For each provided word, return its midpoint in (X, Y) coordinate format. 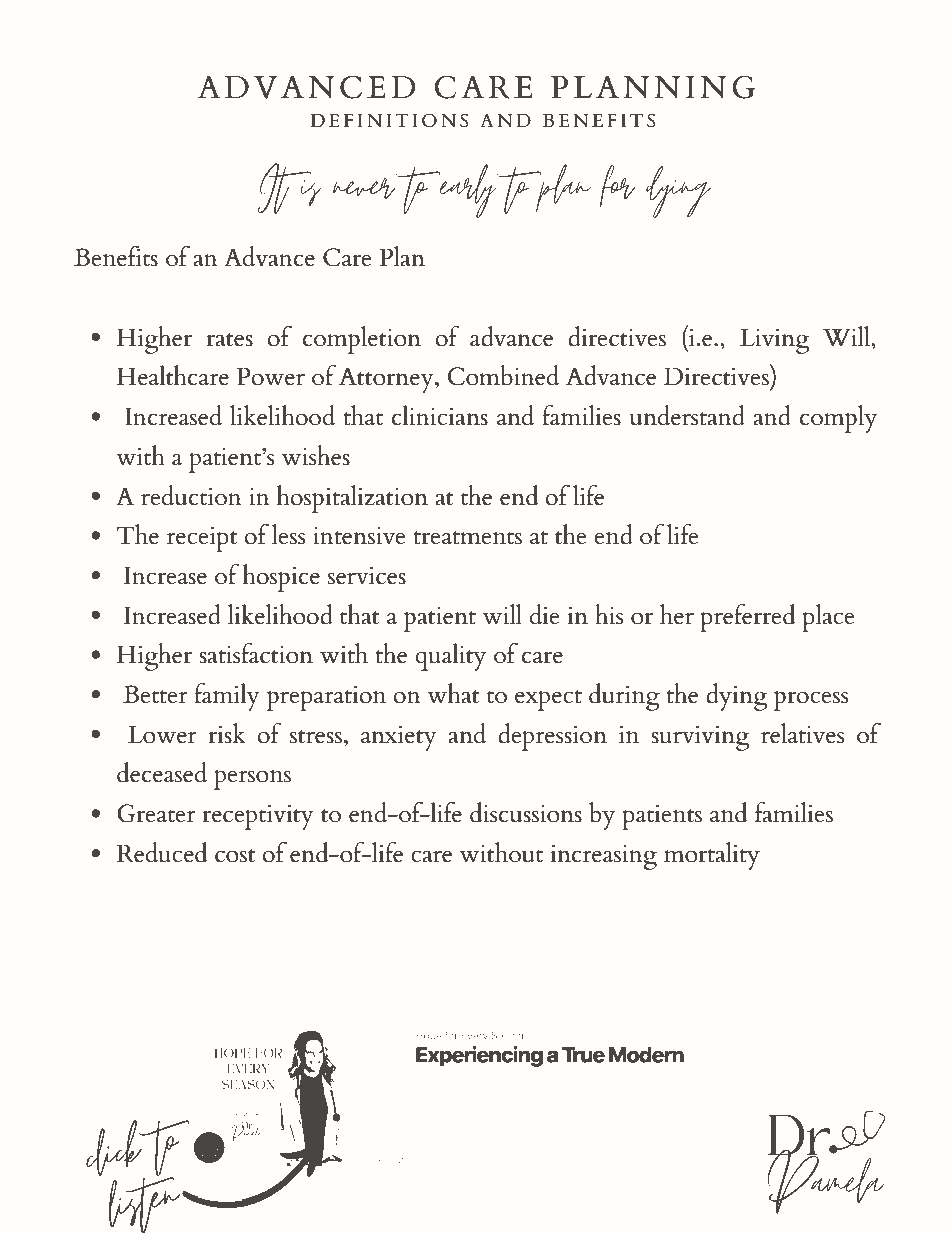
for (617, 186)
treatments (467, 538)
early (466, 191)
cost (235, 856)
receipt (202, 539)
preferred (747, 617)
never (364, 188)
